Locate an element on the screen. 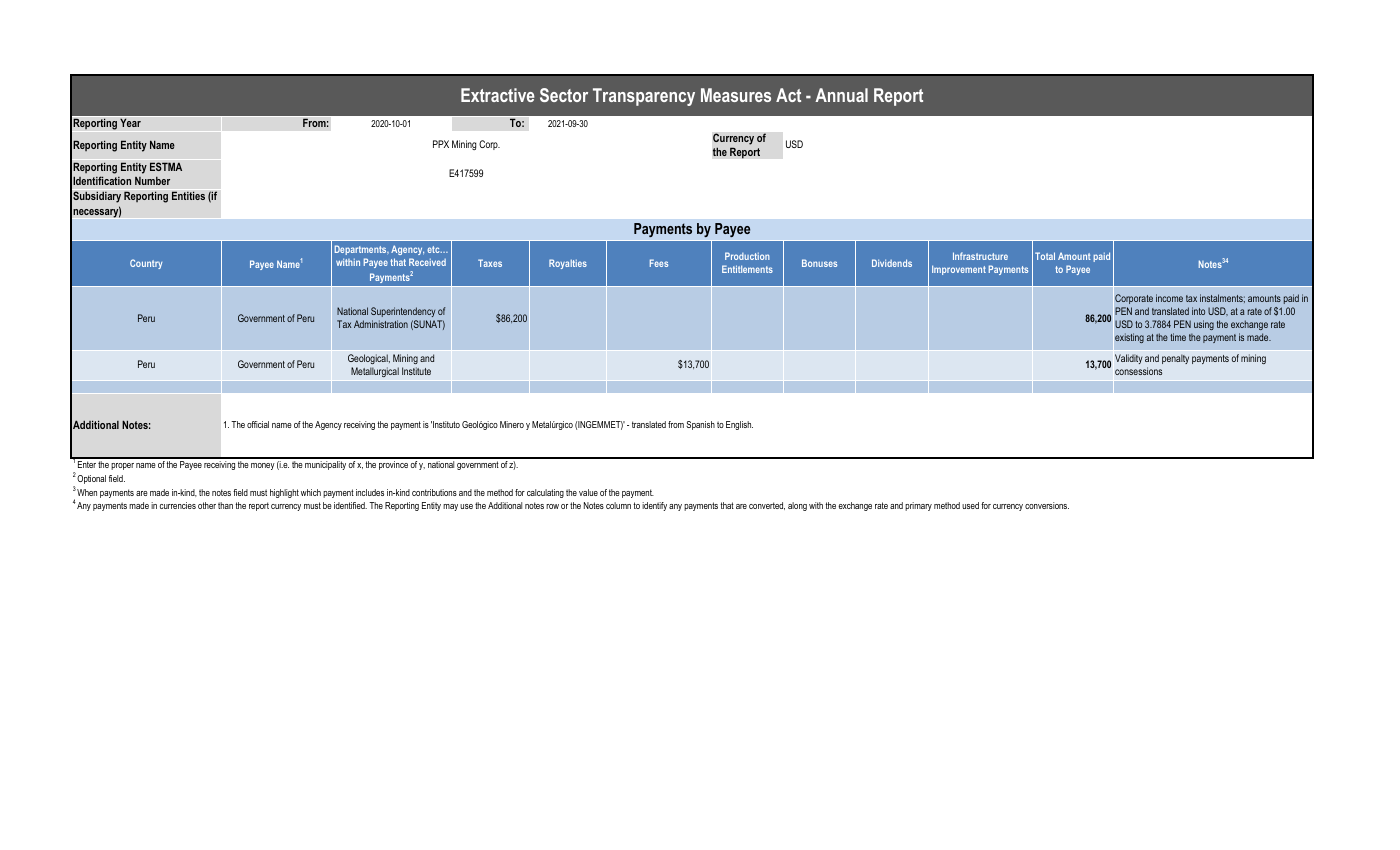  Administration is located at coordinates (381, 324).
